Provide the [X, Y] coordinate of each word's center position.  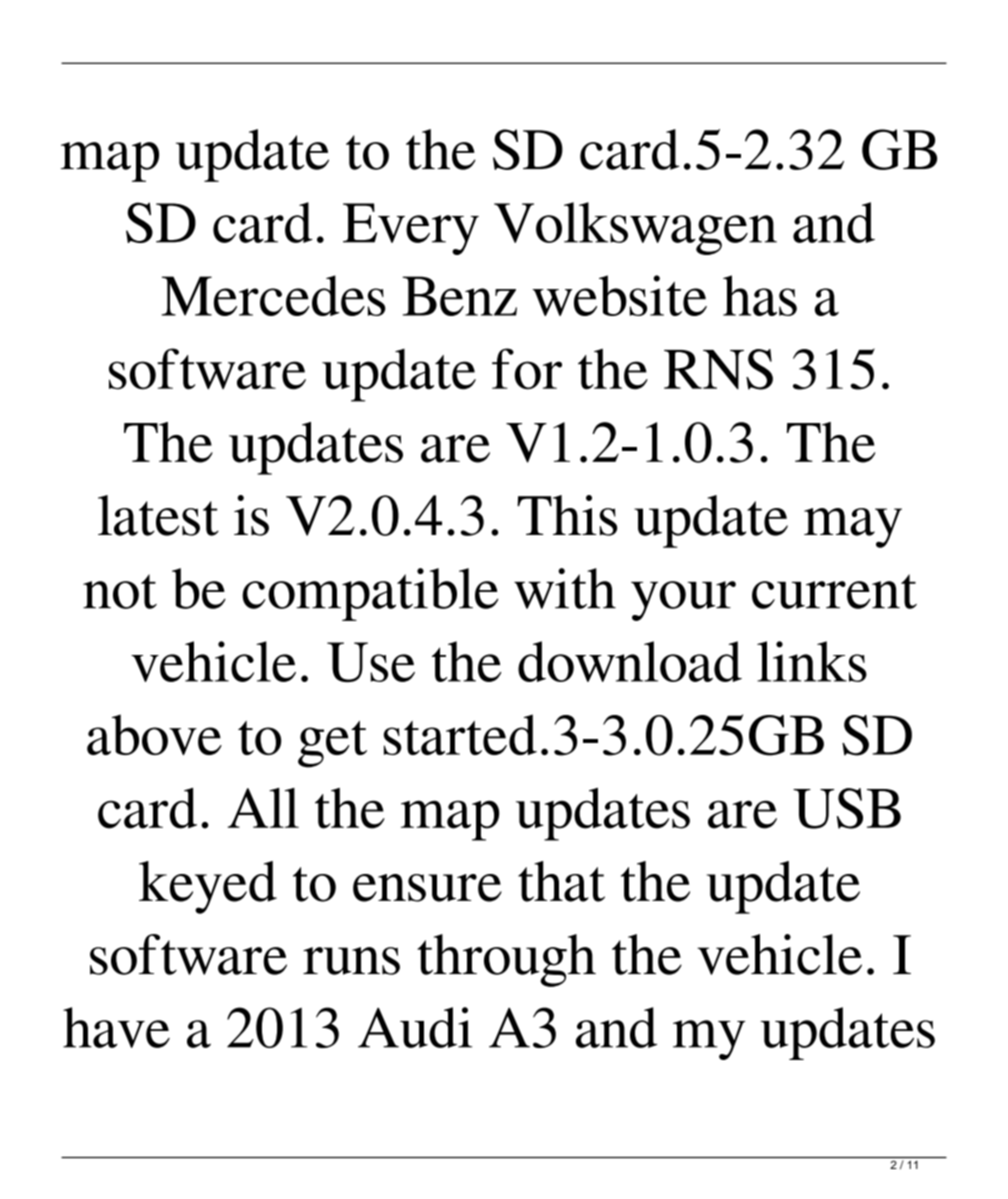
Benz [459, 296]
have [116, 1027]
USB [847, 808]
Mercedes [273, 295]
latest [158, 515]
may [853, 528]
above [154, 735]
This [567, 515]
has [760, 295]
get [332, 744]
